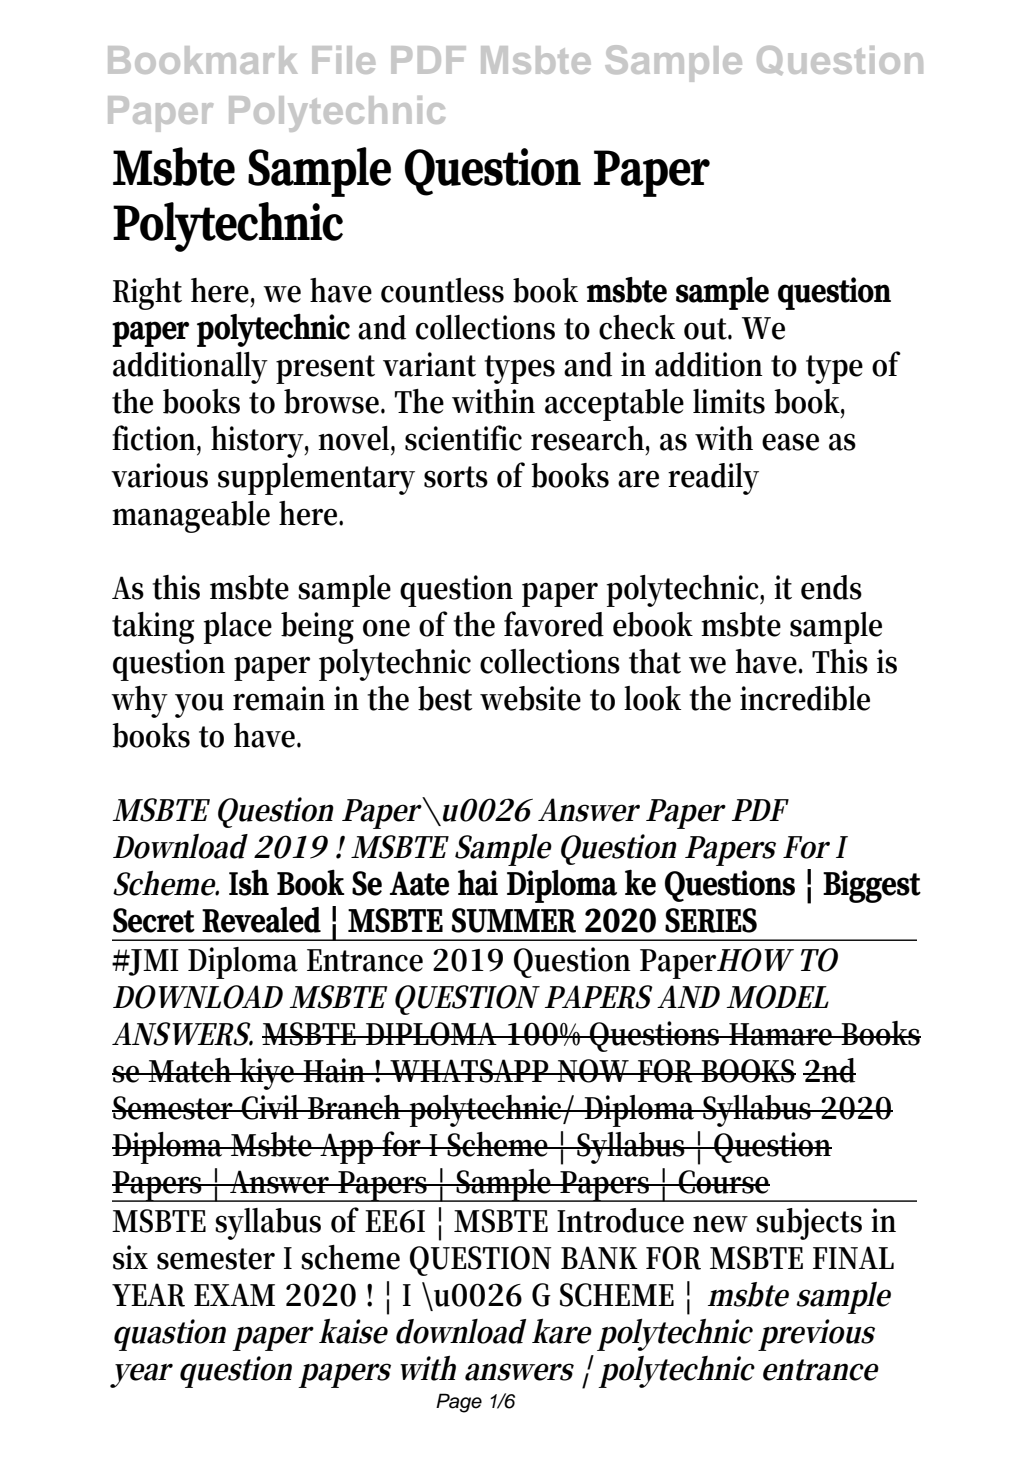  I want to click on incredible, so click(805, 698).
